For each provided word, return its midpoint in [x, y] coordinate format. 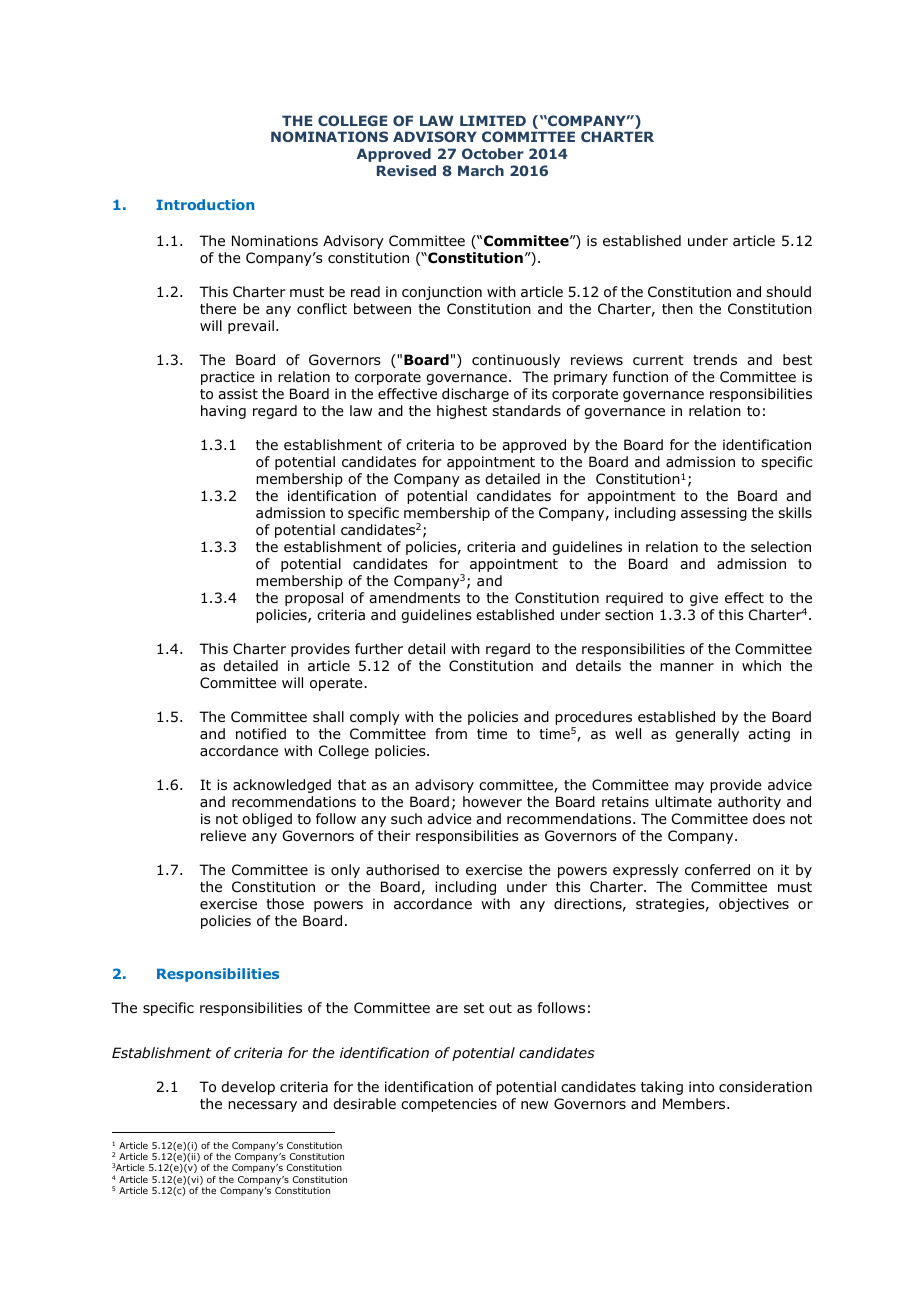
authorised [402, 869]
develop [248, 1088]
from [451, 733]
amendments [414, 597]
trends [715, 359]
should [788, 292]
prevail [251, 327]
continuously [516, 361]
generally [707, 735]
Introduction [205, 204]
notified [261, 734]
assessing [714, 514]
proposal [314, 599]
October [493, 153]
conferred [717, 869]
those [285, 903]
